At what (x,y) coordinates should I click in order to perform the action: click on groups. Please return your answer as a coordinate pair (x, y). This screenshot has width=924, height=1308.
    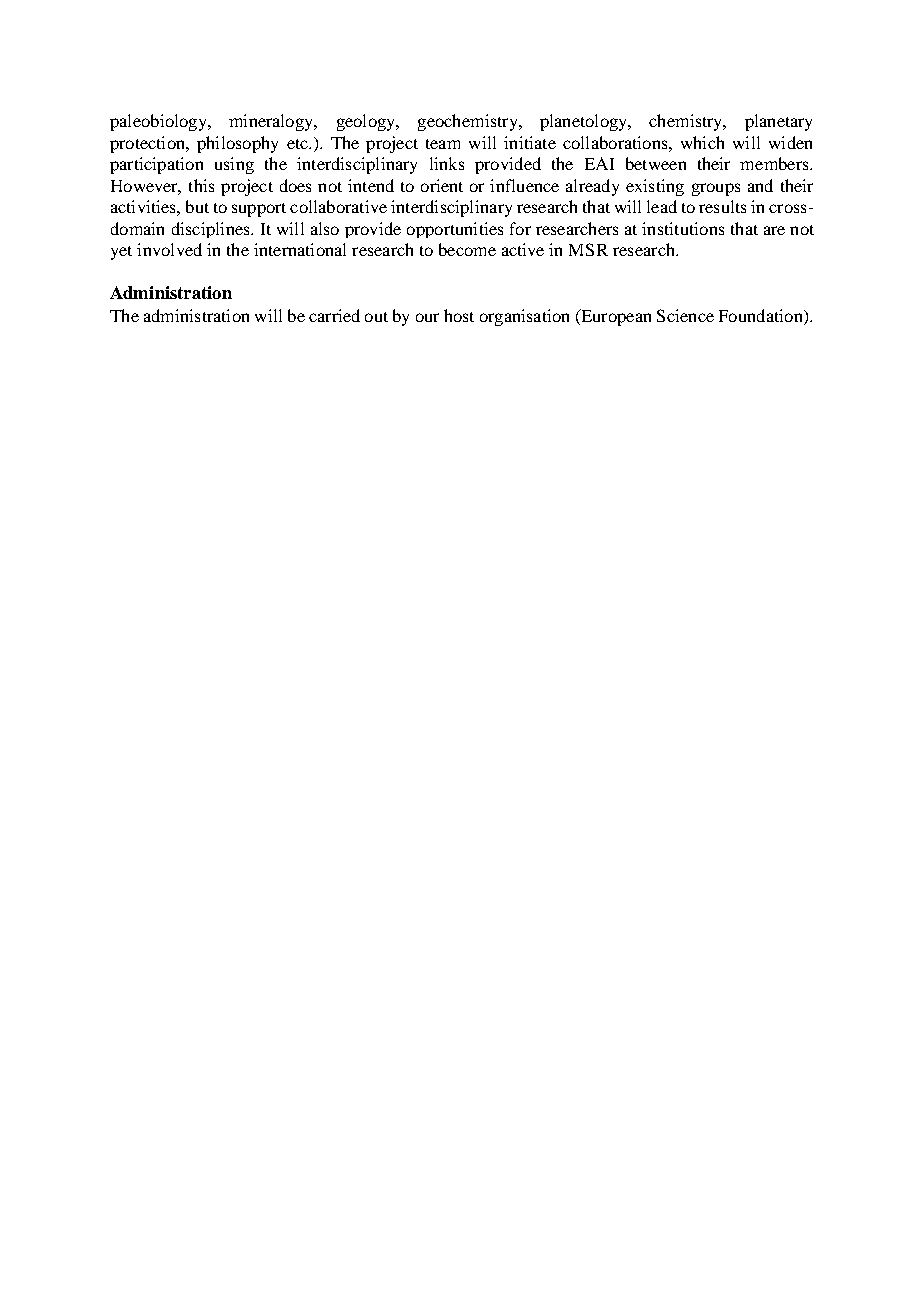
    Looking at the image, I should click on (716, 189).
